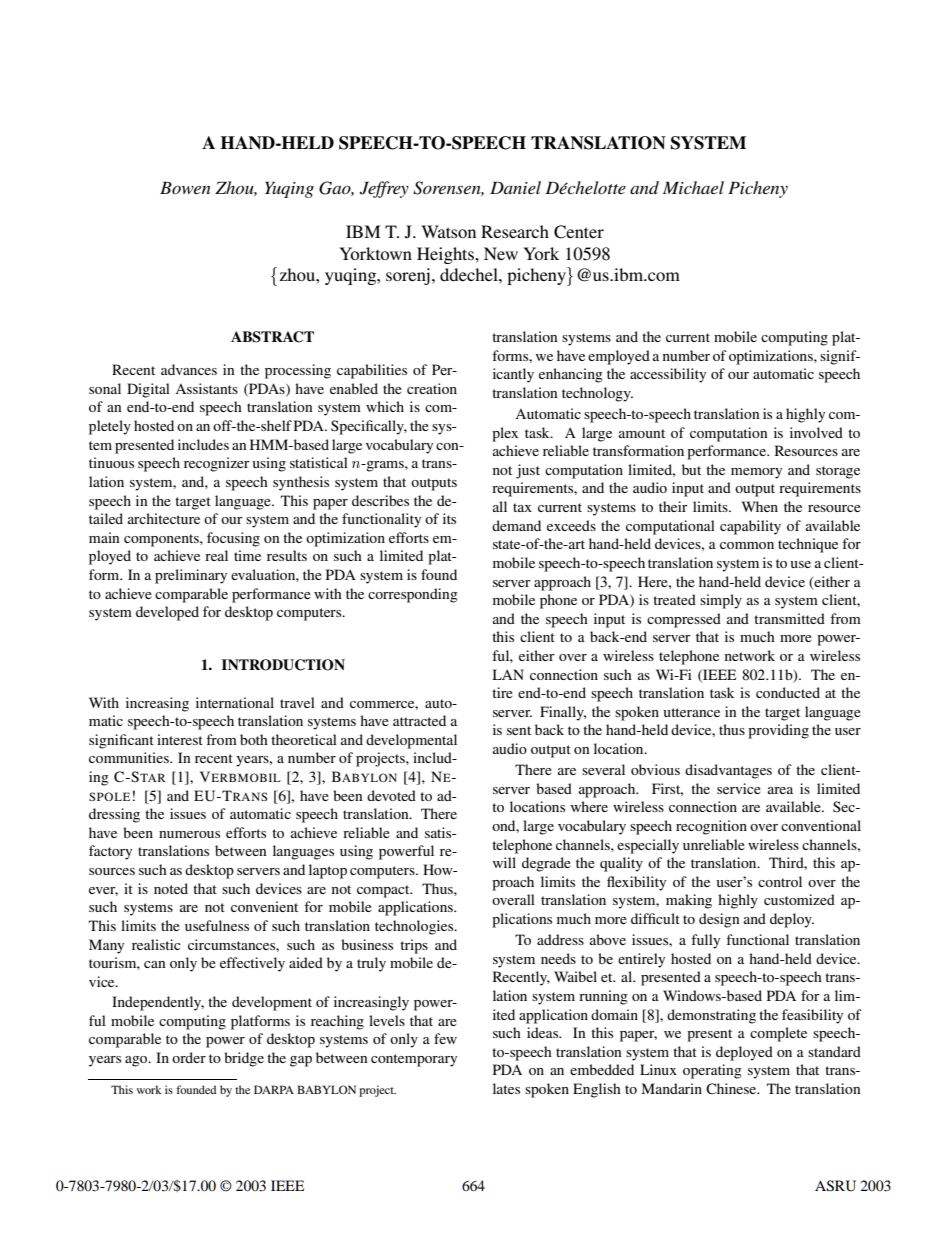 This screenshot has height=1233, width=952. I want to click on corresponding, so click(413, 595).
